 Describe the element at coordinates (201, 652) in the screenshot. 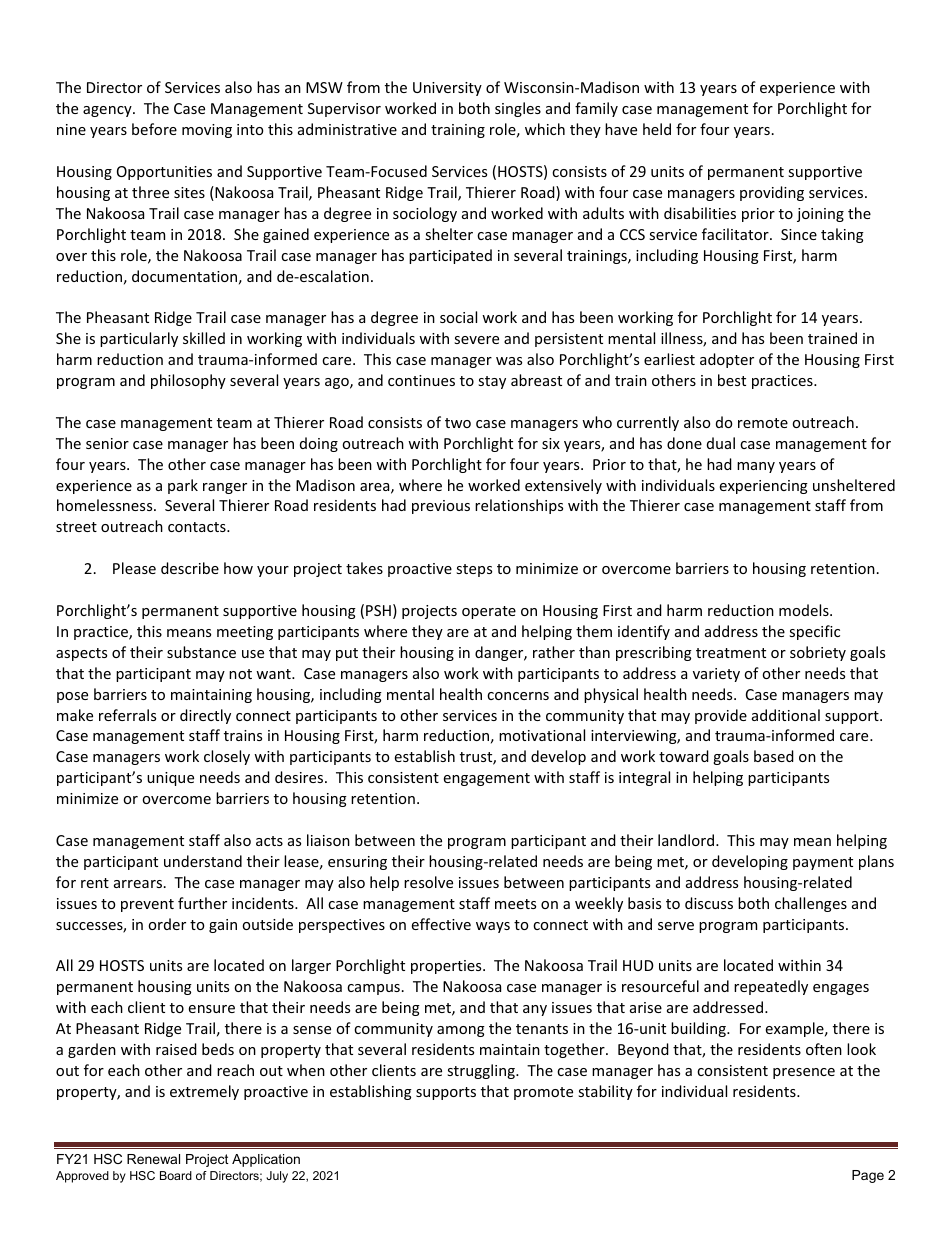

I see `substance` at that location.
